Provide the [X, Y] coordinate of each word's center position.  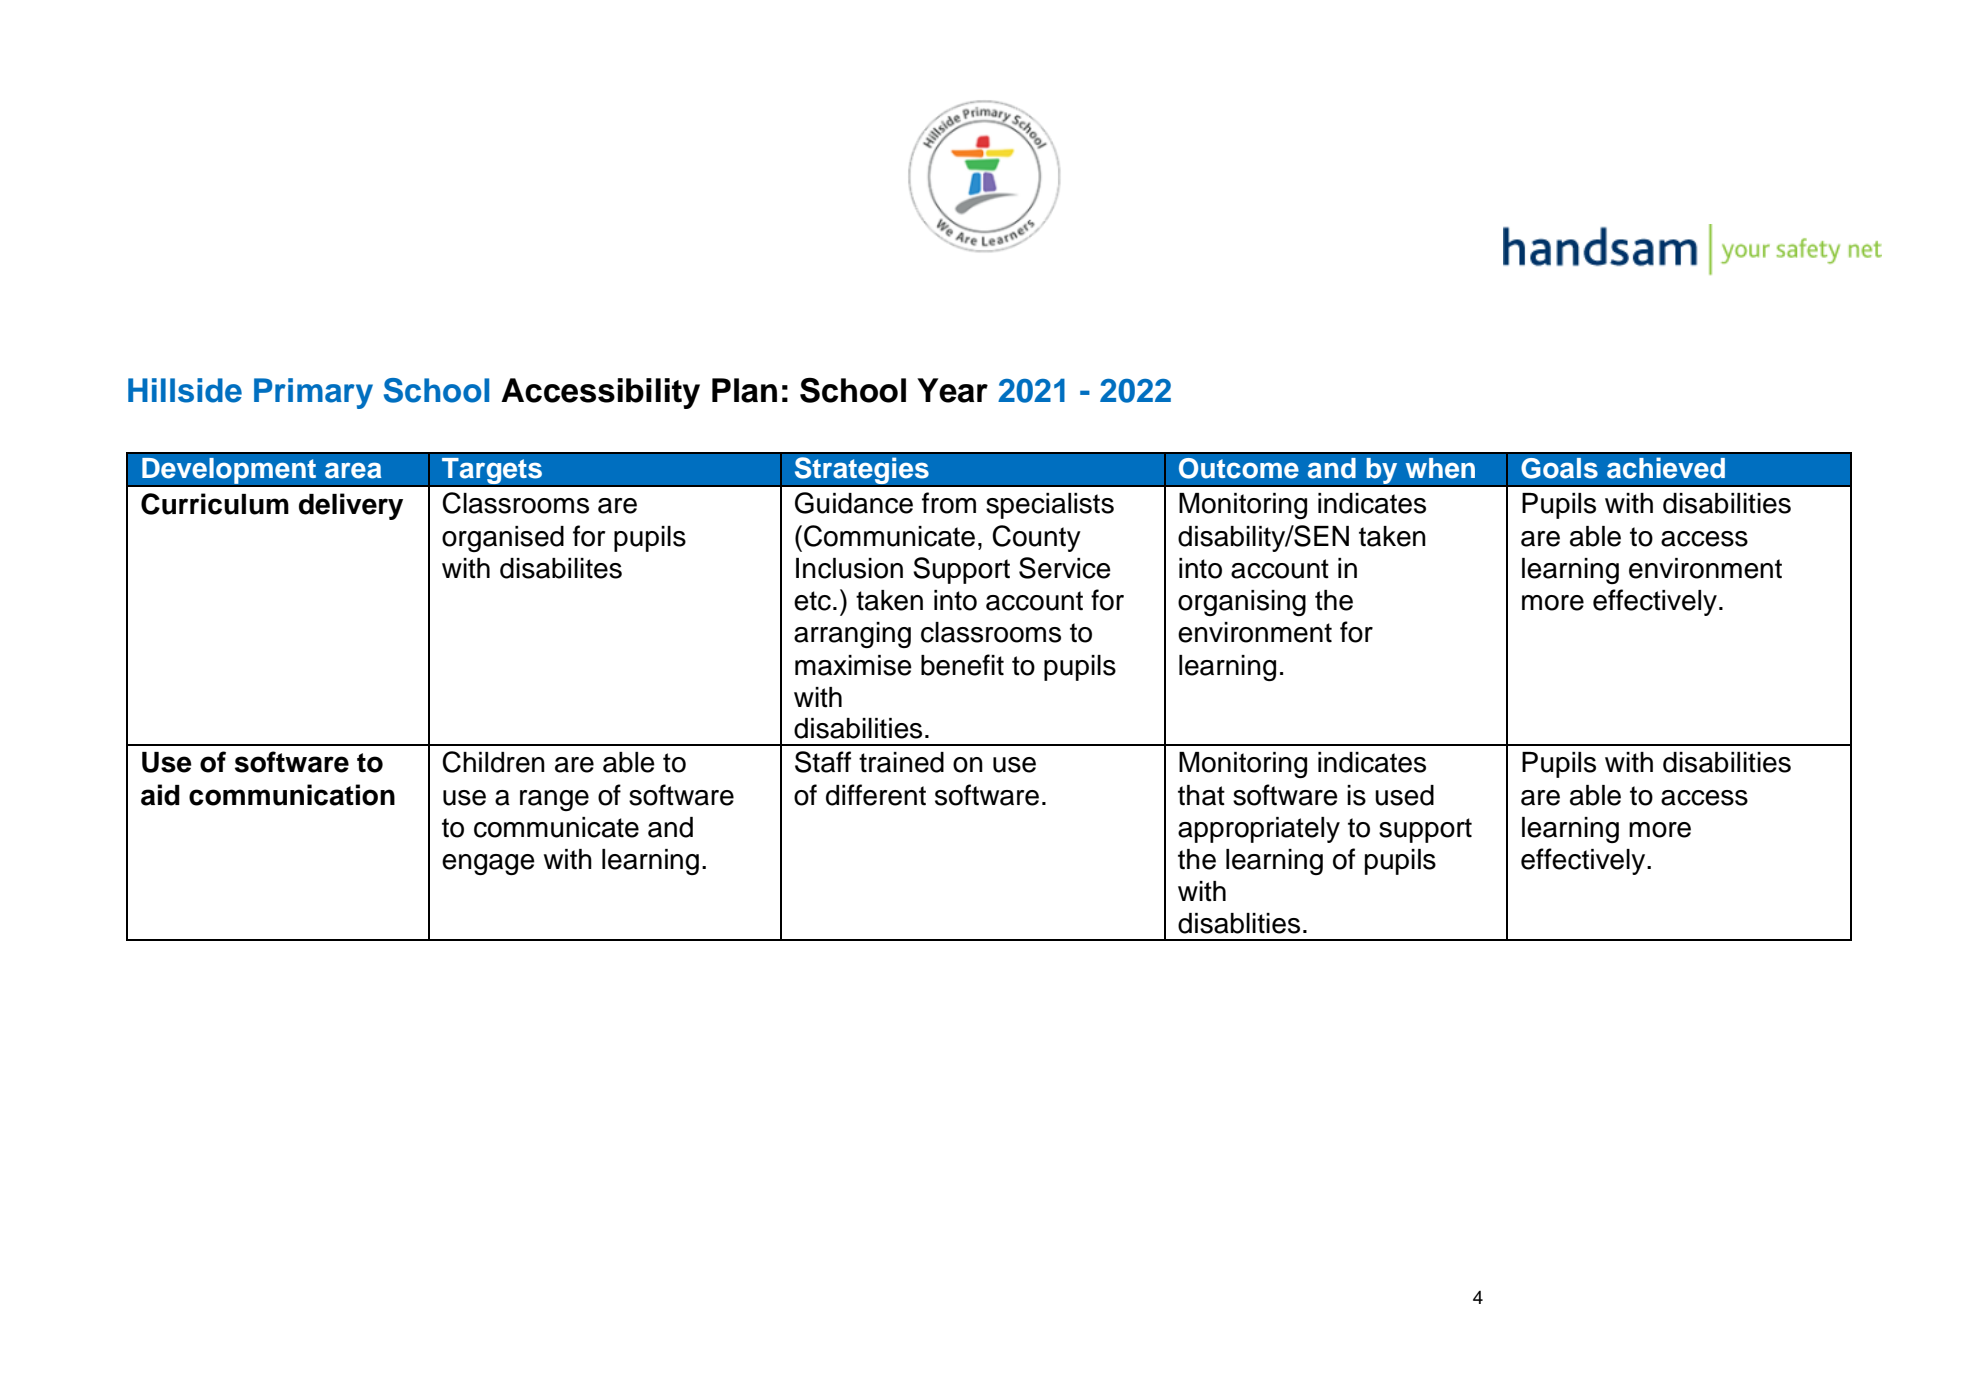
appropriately [1259, 830]
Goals [1559, 468]
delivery [351, 506]
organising [1242, 603]
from [949, 503]
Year [952, 390]
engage [488, 864]
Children [493, 762]
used [1404, 795]
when [1440, 468]
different [876, 795]
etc [812, 601]
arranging [852, 635]
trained [901, 762]
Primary [313, 393]
